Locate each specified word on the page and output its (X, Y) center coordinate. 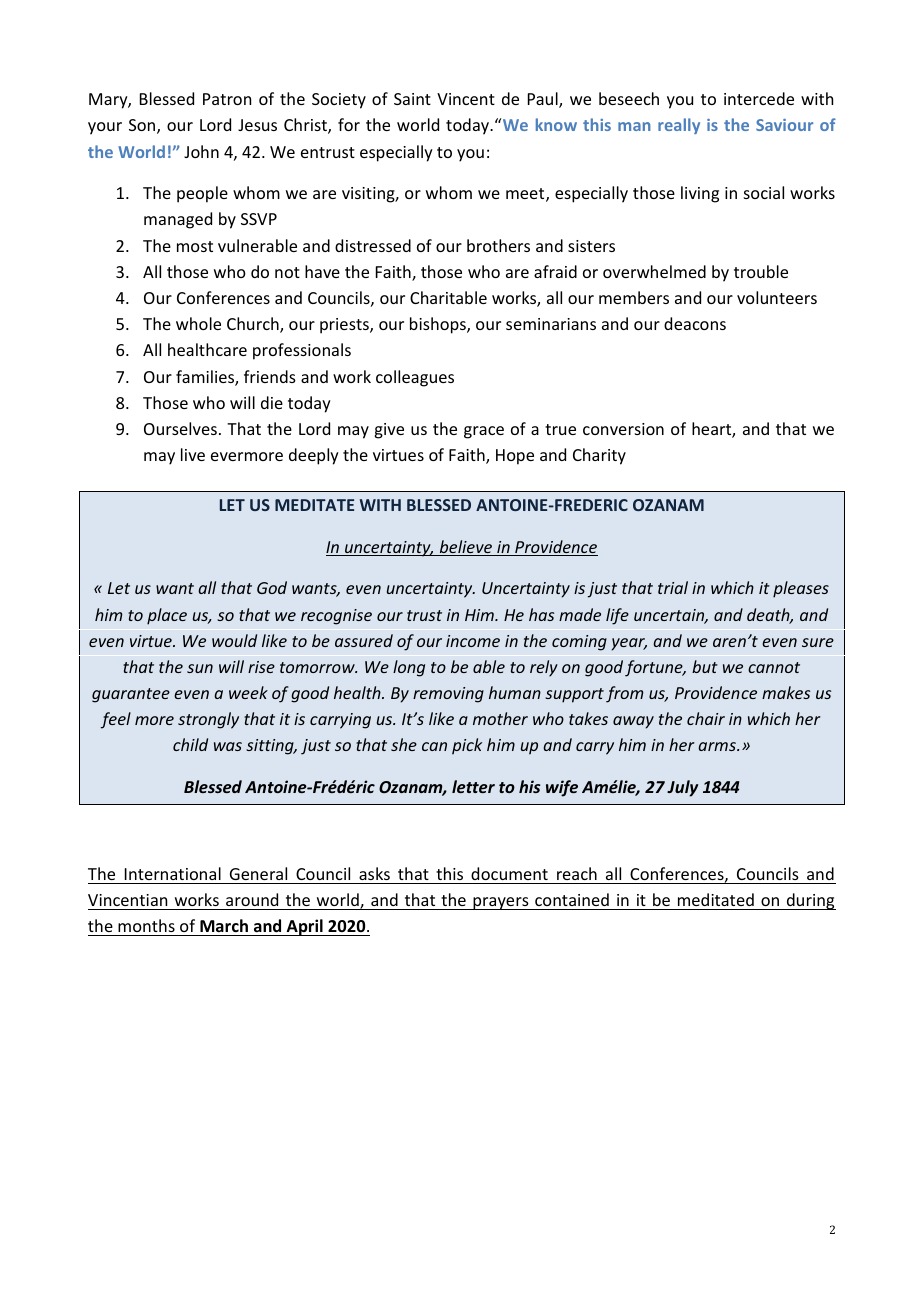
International (173, 873)
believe (466, 548)
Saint (412, 99)
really (679, 126)
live (193, 454)
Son (143, 126)
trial (673, 587)
